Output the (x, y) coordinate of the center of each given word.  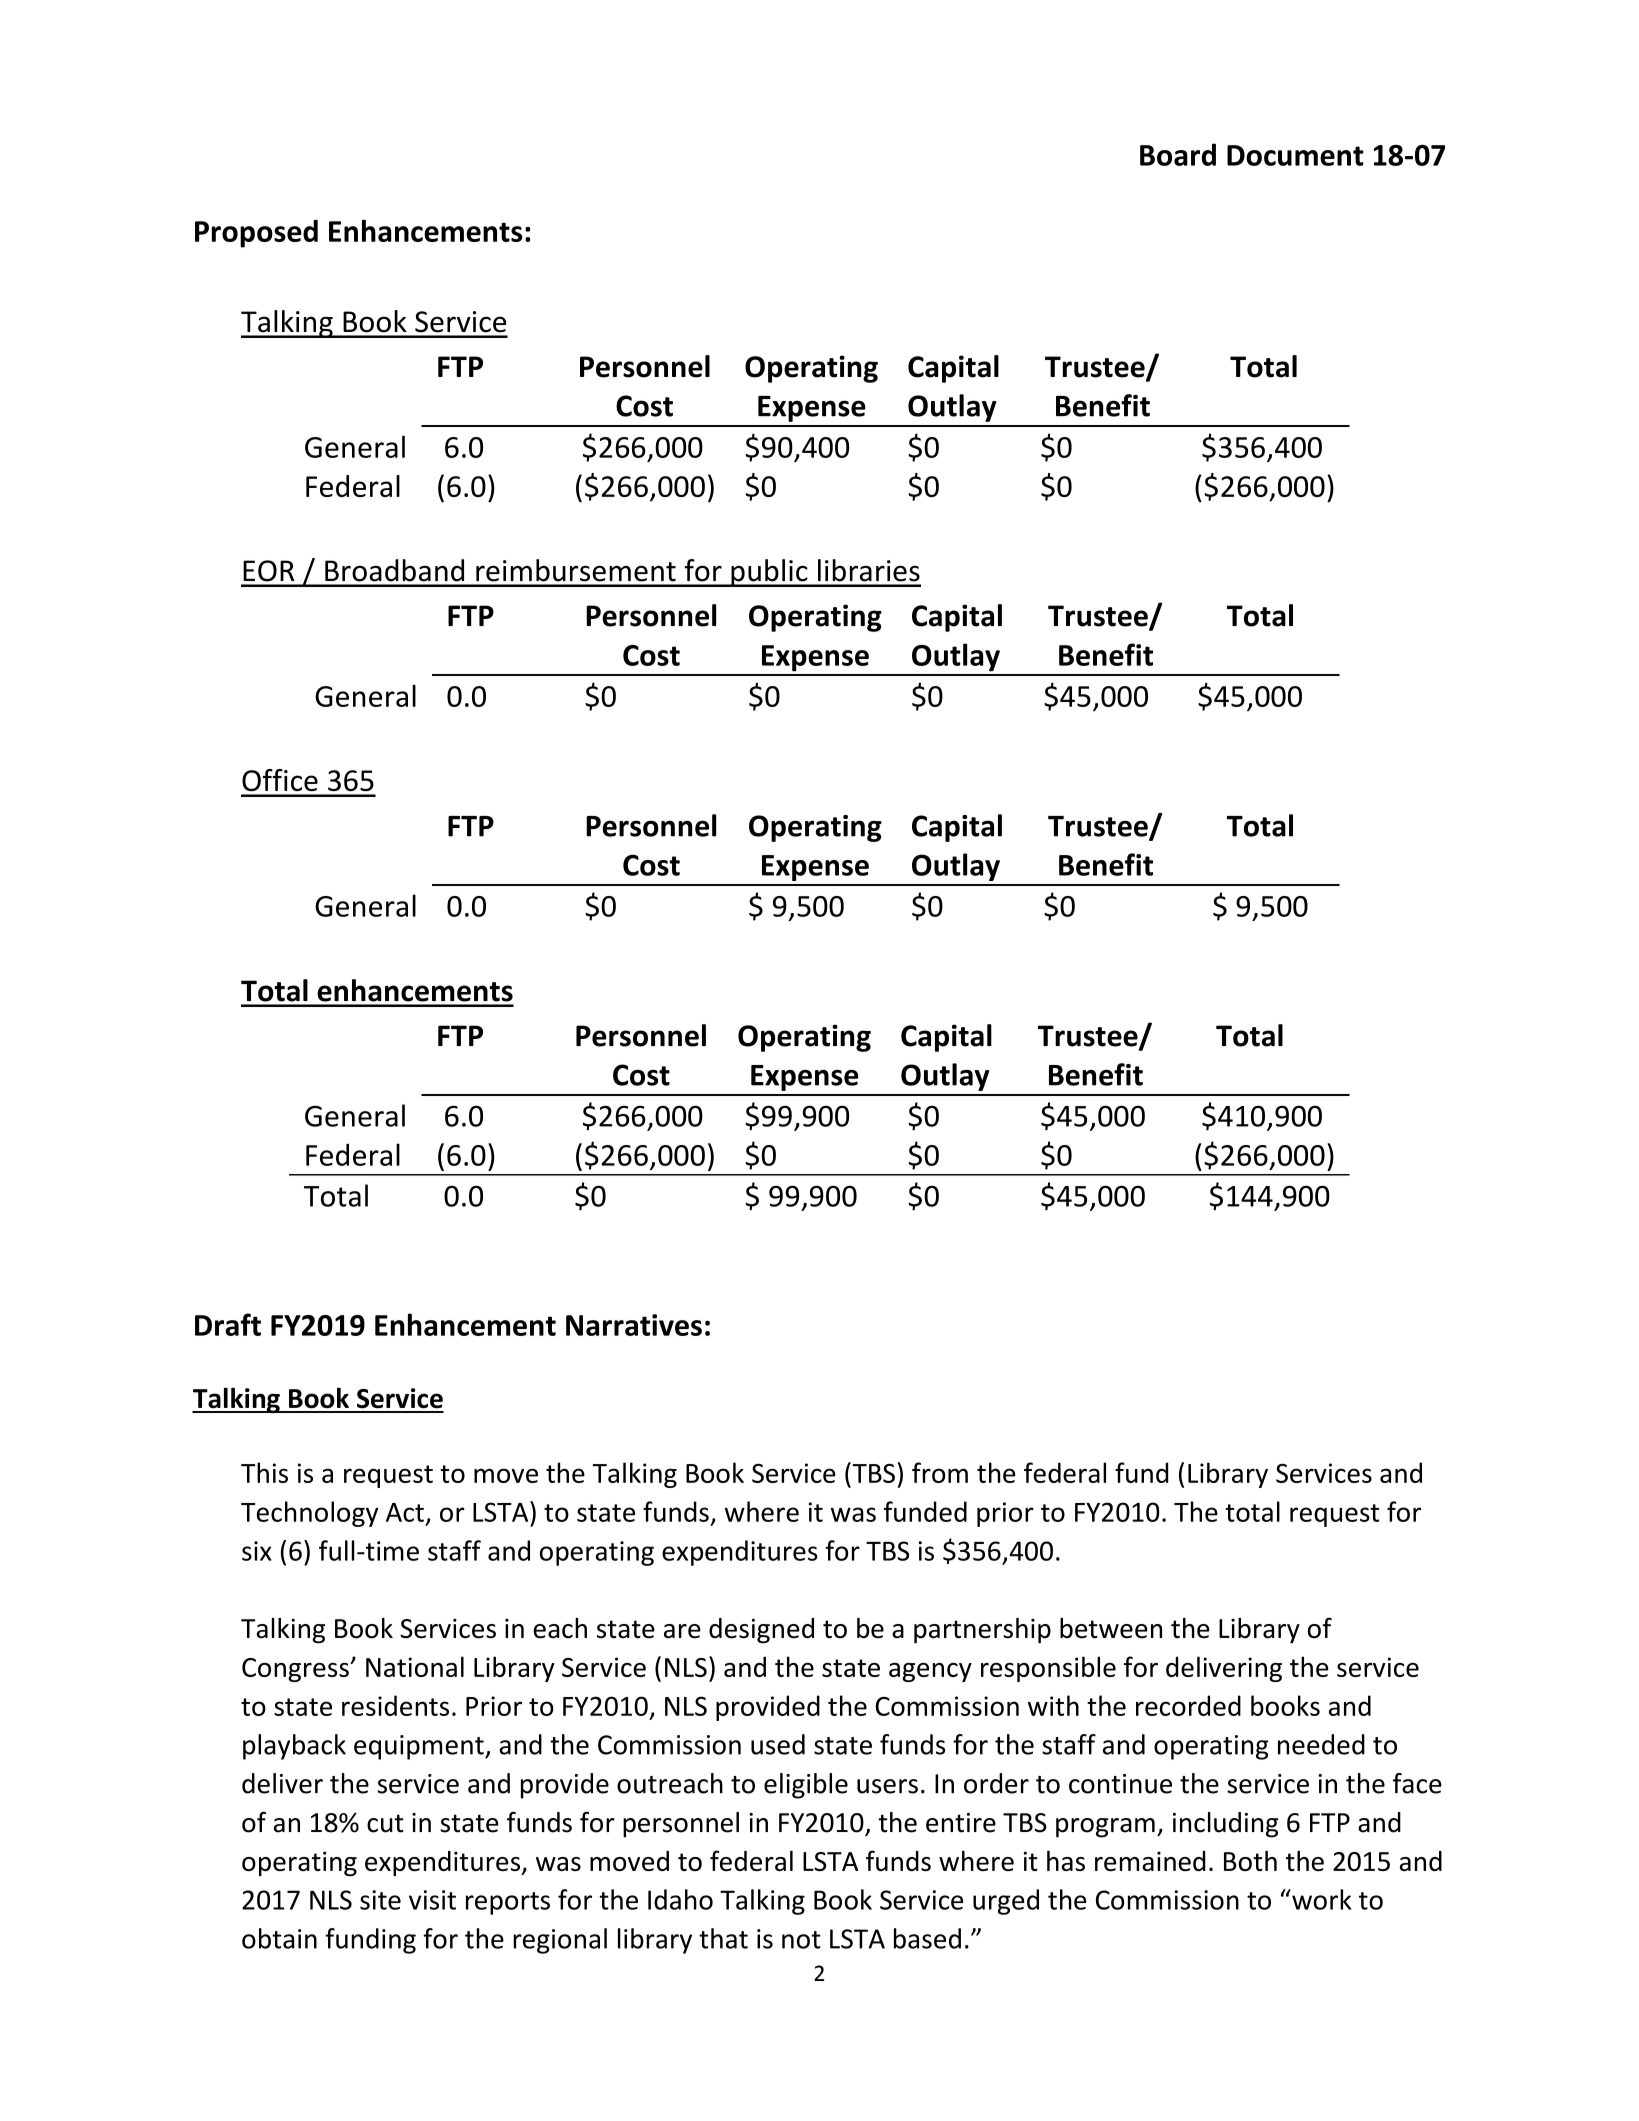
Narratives (634, 1325)
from (940, 1472)
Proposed (256, 234)
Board (1178, 154)
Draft (228, 1324)
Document (1295, 155)
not (801, 1940)
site (380, 1900)
